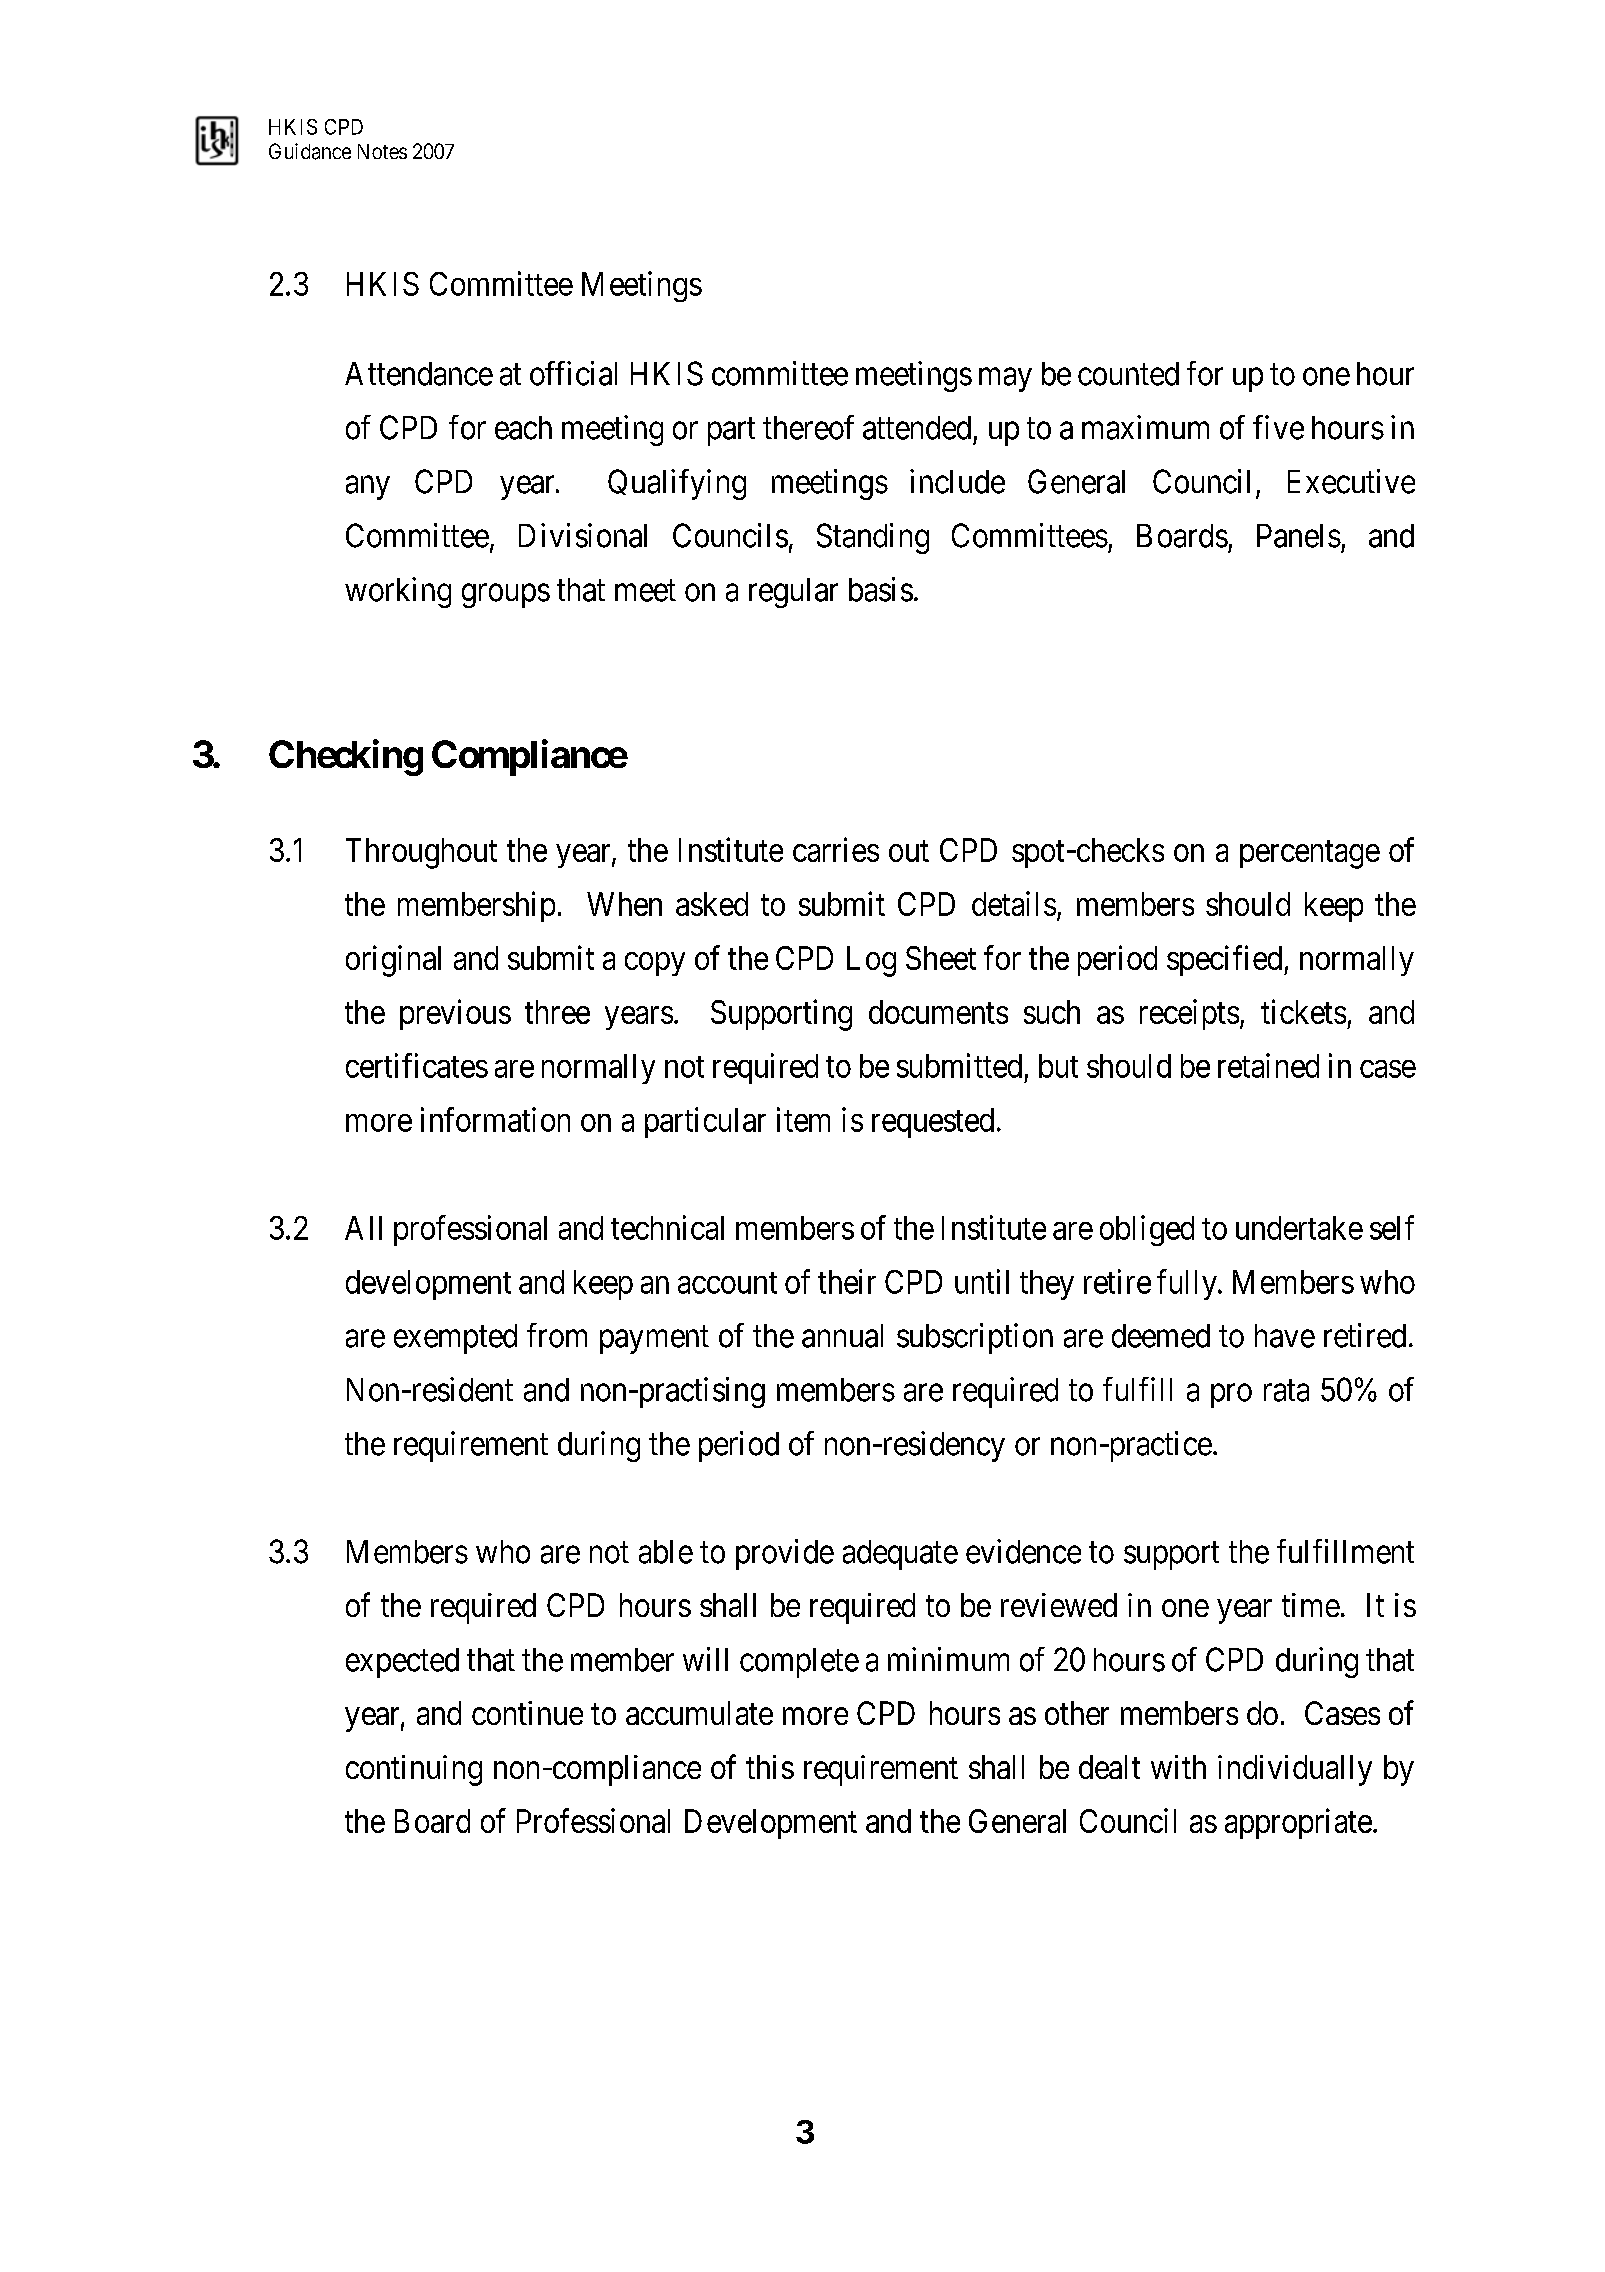  What do you see at coordinates (382, 151) in the screenshot?
I see `Notes` at bounding box center [382, 151].
